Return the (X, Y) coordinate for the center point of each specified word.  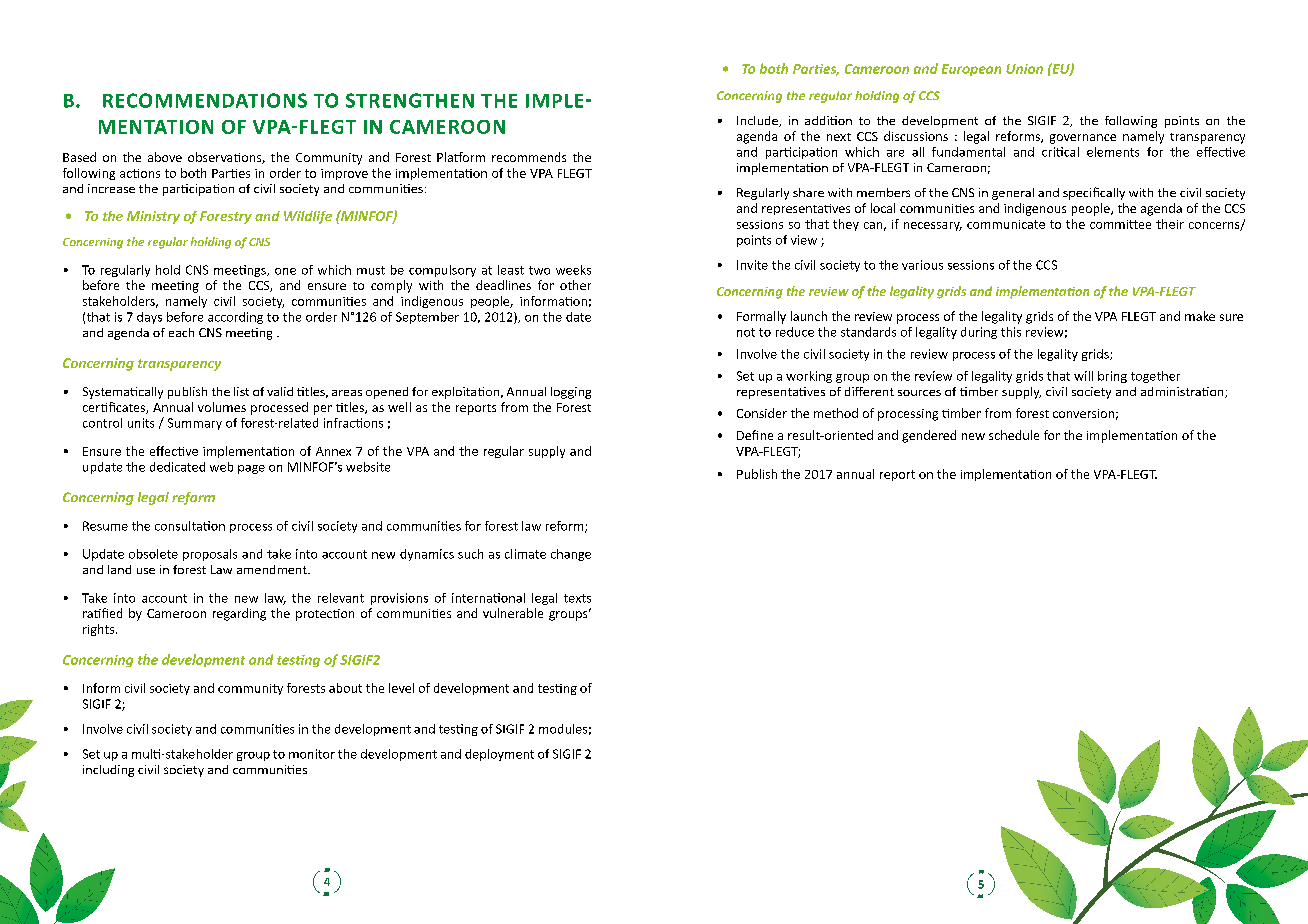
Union (1024, 69)
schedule (1014, 435)
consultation (190, 526)
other (575, 285)
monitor (312, 754)
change (571, 555)
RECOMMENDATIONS (205, 100)
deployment (499, 755)
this (1011, 332)
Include (758, 121)
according (235, 318)
